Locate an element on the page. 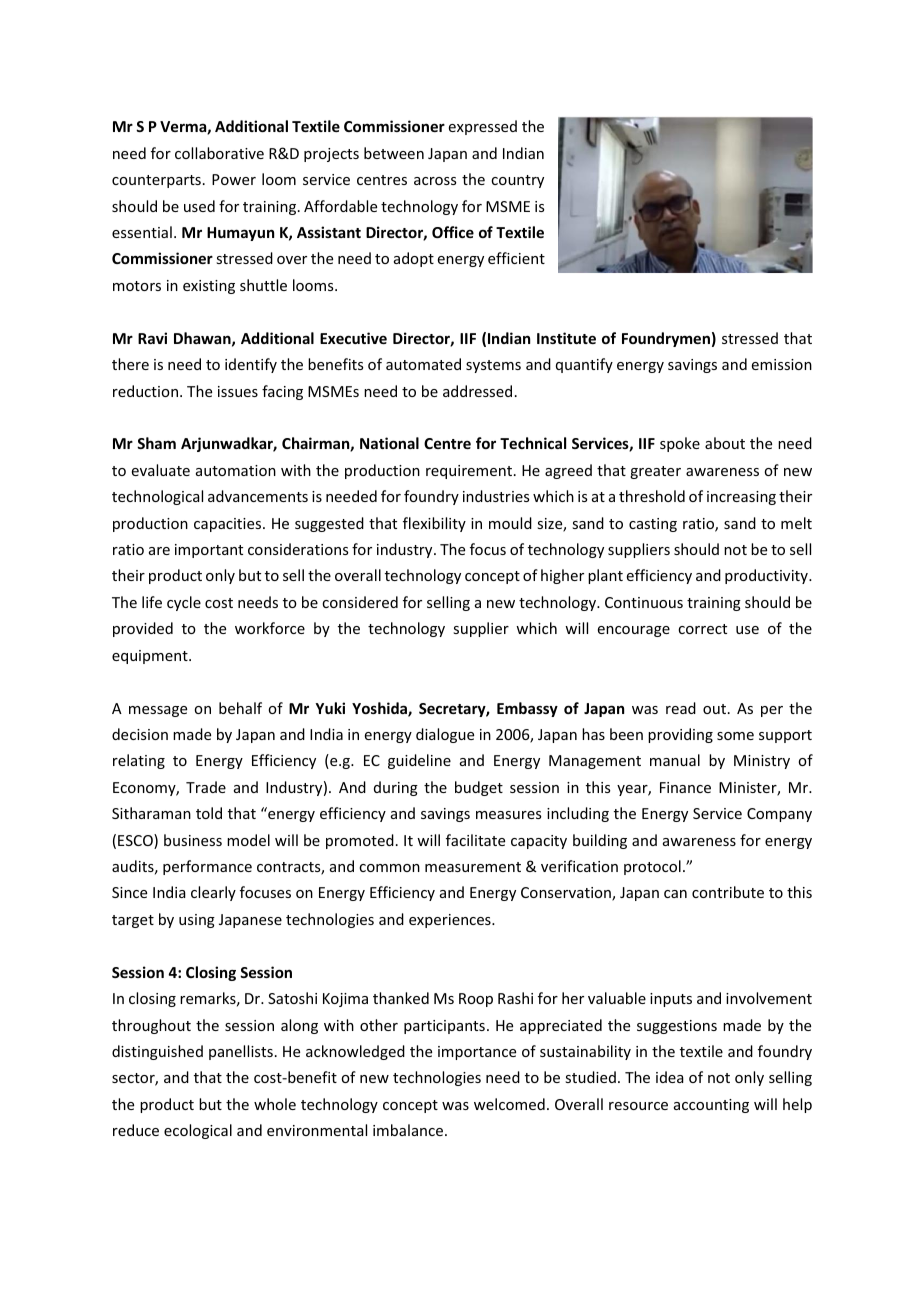  correct is located at coordinates (702, 629).
